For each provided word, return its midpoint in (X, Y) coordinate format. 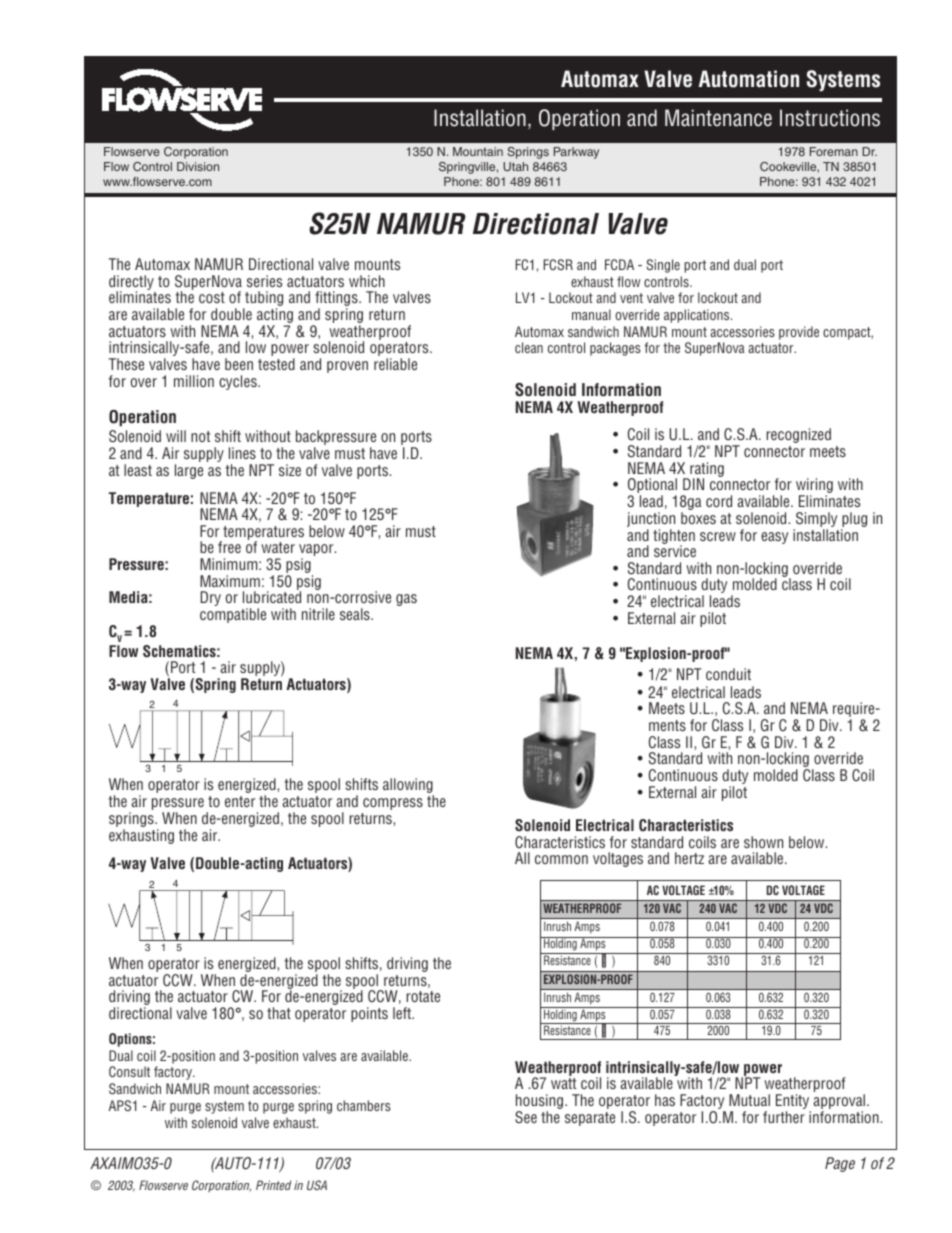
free (229, 547)
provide (799, 333)
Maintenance (718, 118)
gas (406, 600)
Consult (129, 1071)
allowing (408, 787)
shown (763, 842)
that (279, 1013)
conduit (728, 674)
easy (774, 538)
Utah (515, 166)
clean (529, 347)
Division (198, 166)
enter (240, 801)
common (561, 859)
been (239, 364)
